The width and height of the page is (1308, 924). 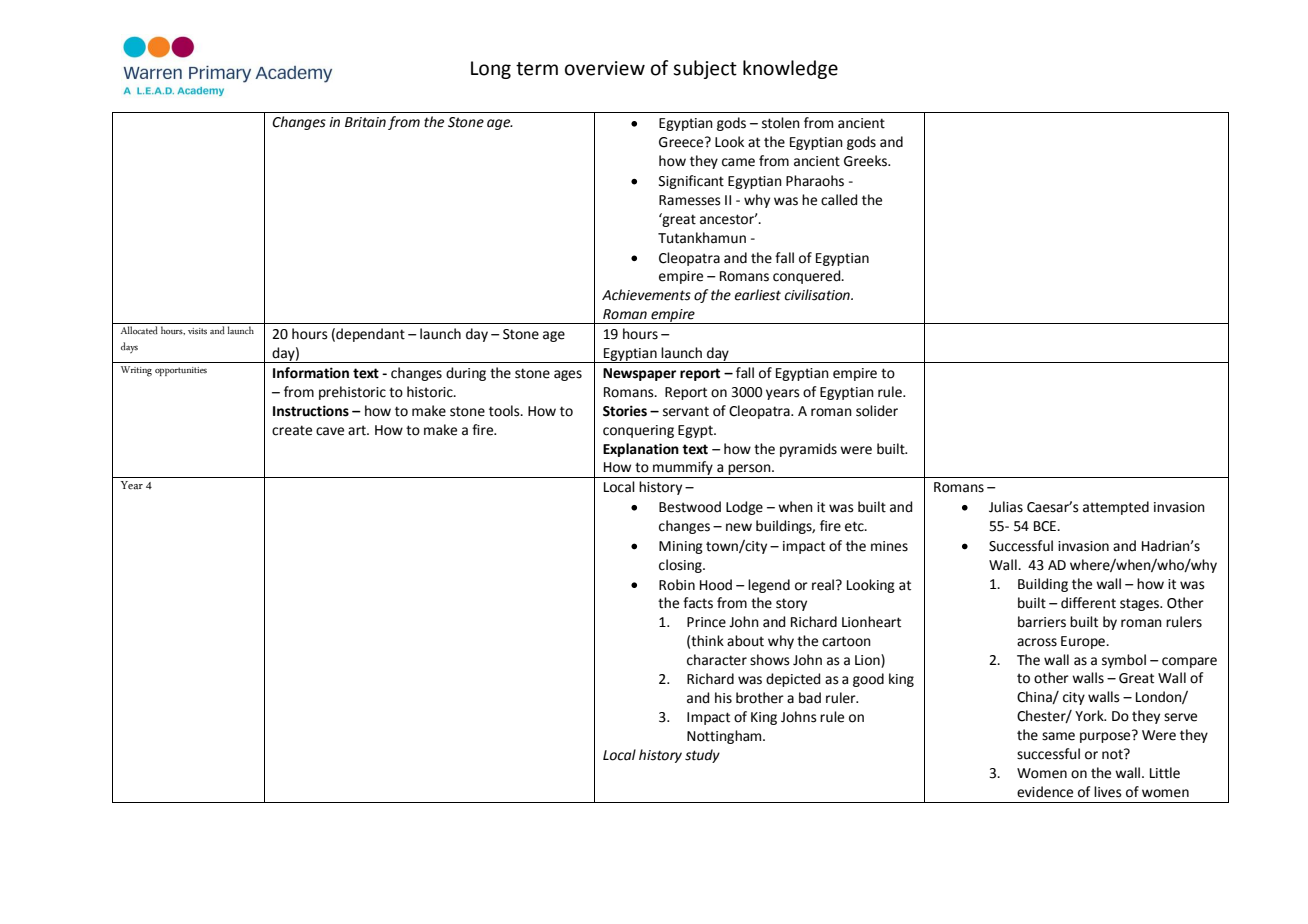 What do you see at coordinates (818, 295) in the page?
I see `civilisation` at bounding box center [818, 295].
